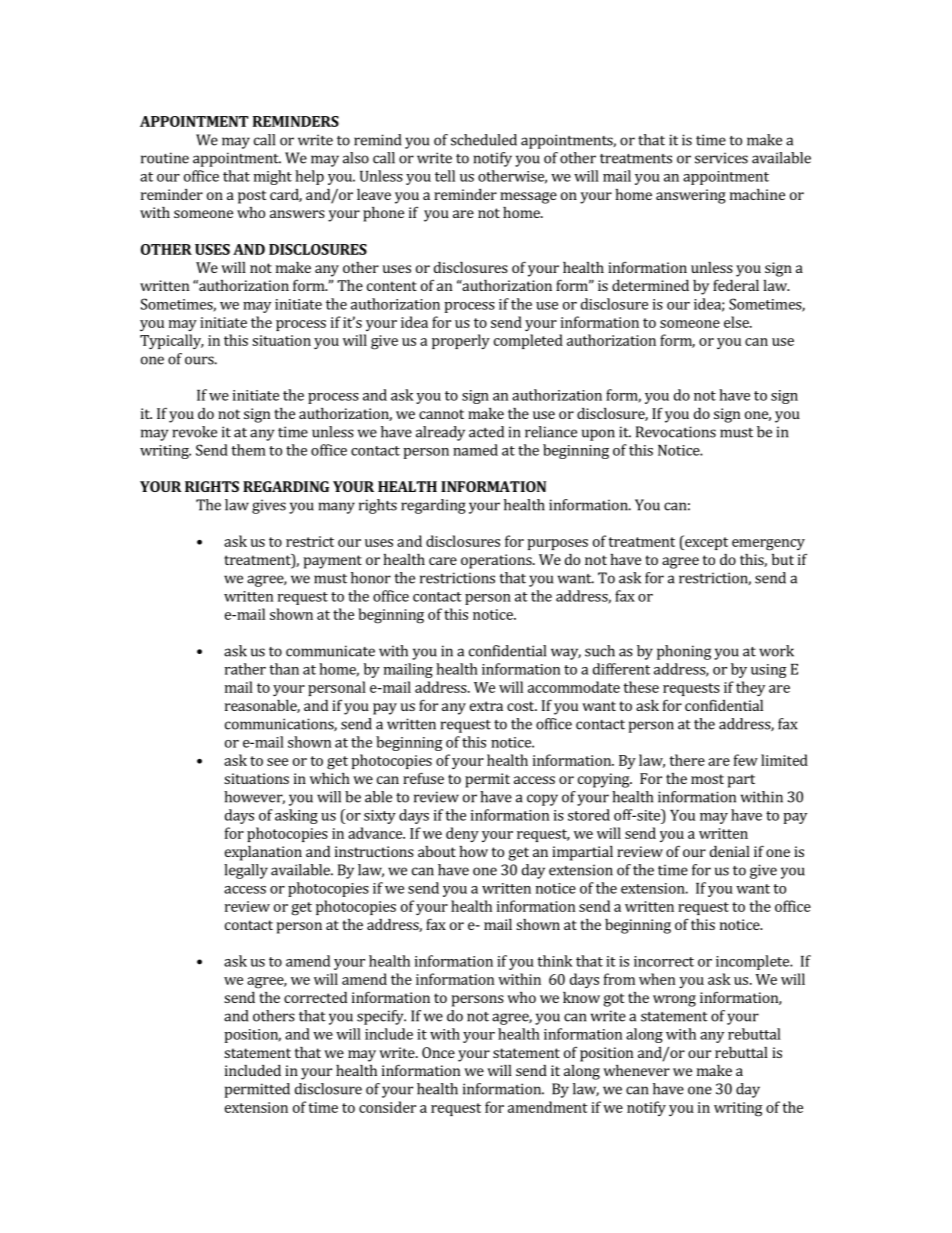 The height and width of the image is (1233, 952). Describe the element at coordinates (273, 177) in the image. I see `might` at that location.
